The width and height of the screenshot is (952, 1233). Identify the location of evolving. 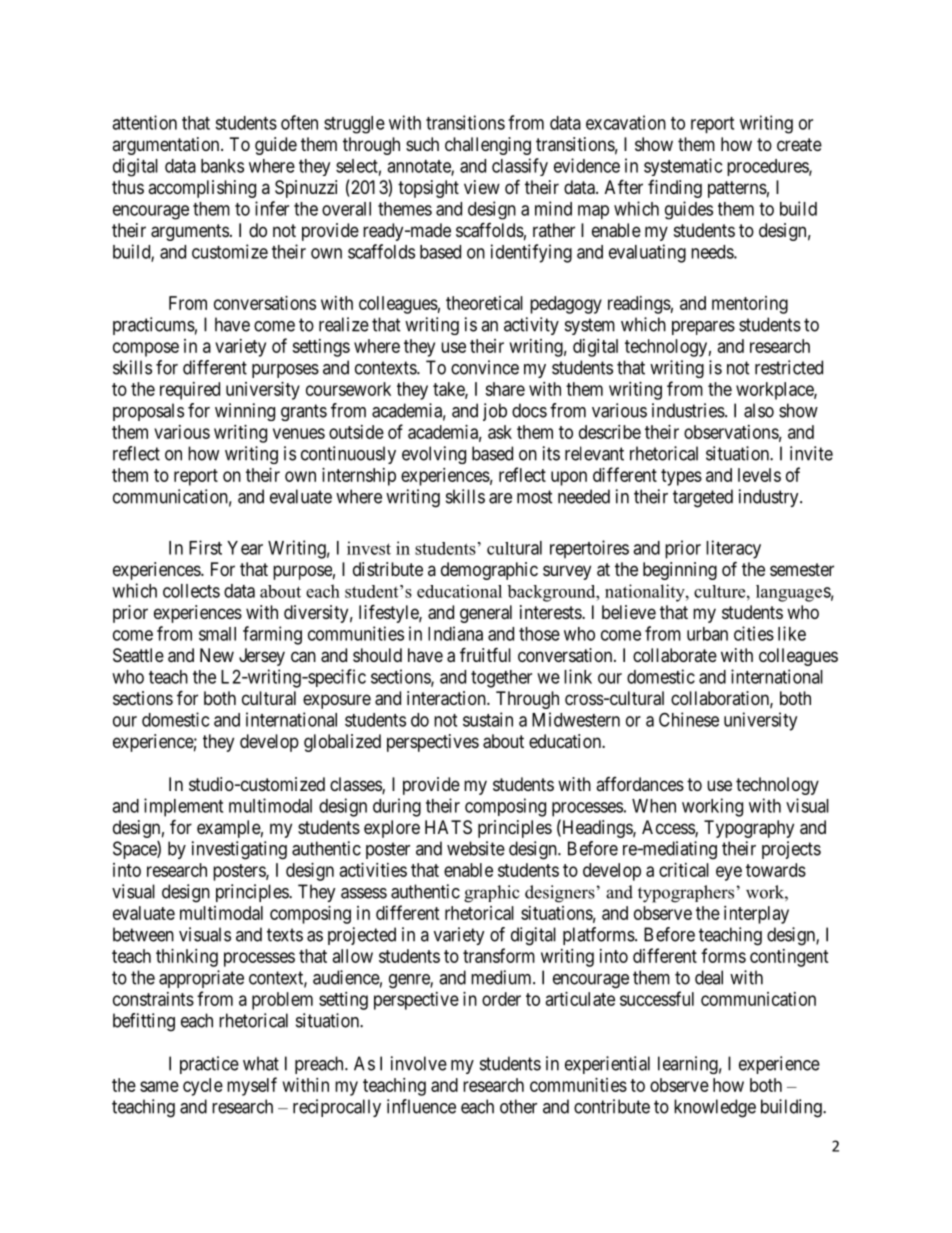
(434, 455).
